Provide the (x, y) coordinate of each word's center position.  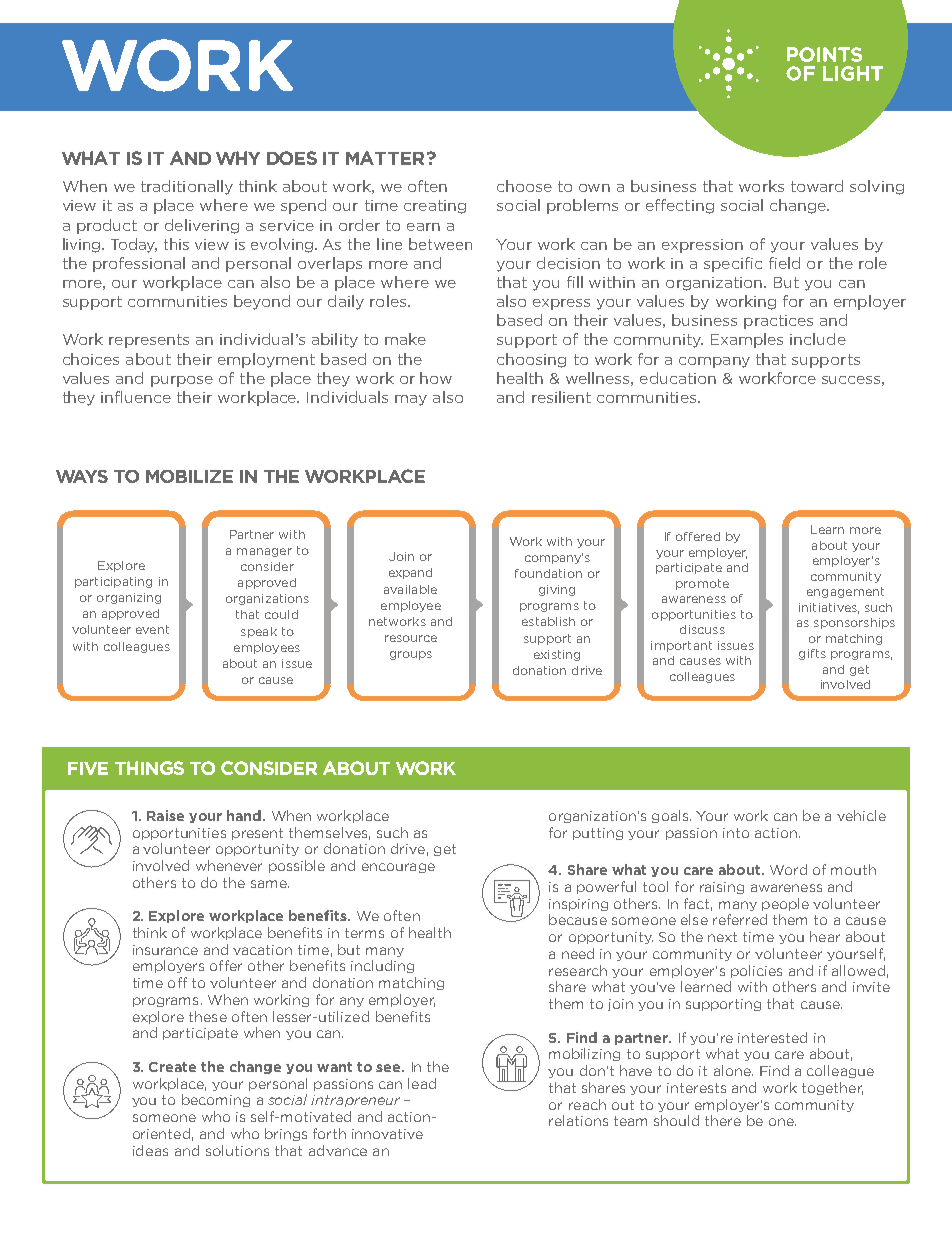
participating (113, 582)
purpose (182, 381)
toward (817, 186)
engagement (845, 592)
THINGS (149, 768)
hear (825, 936)
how (436, 378)
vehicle (861, 815)
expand (410, 573)
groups (411, 655)
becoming (216, 1100)
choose (524, 186)
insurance (165, 950)
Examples (747, 340)
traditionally (187, 187)
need (578, 953)
